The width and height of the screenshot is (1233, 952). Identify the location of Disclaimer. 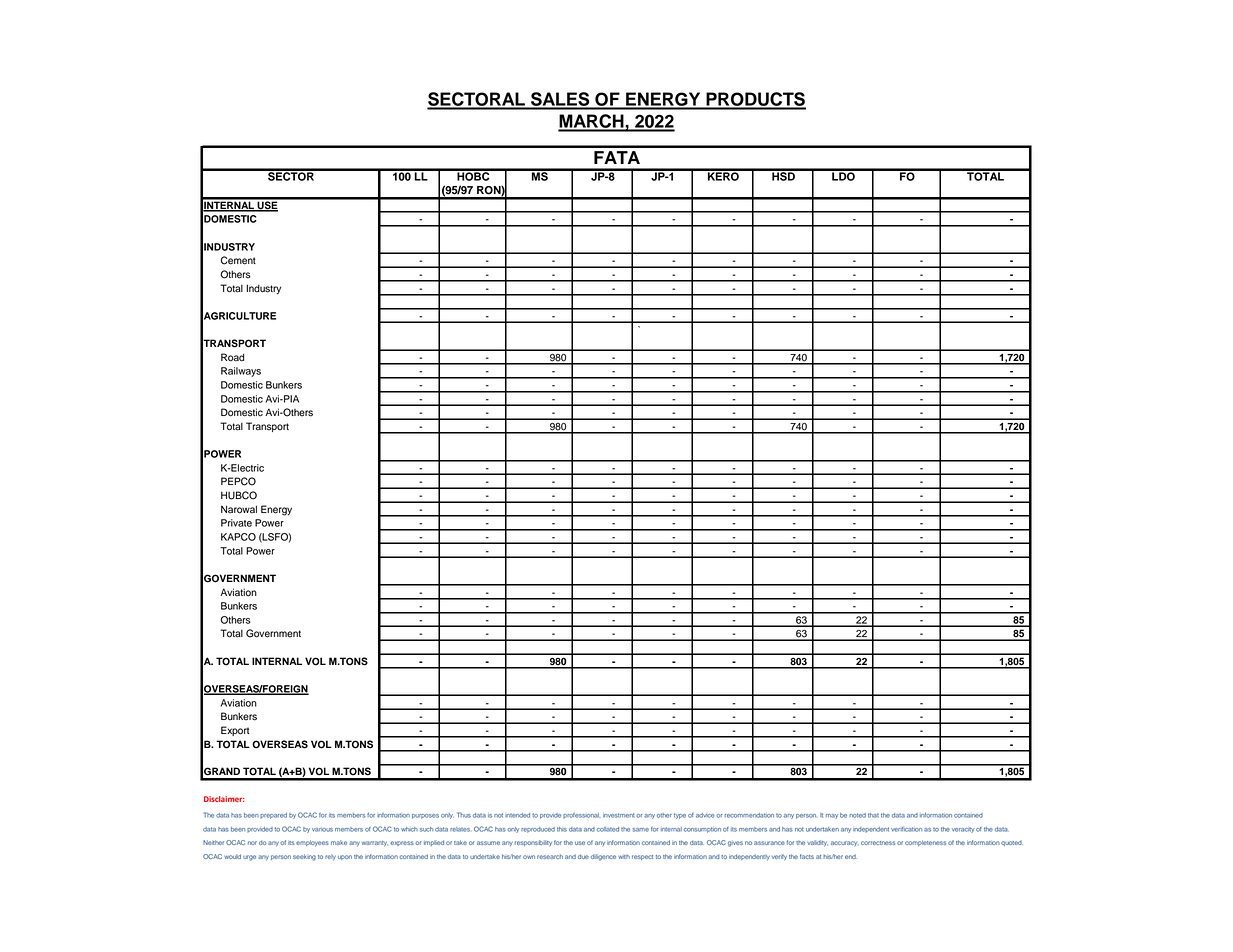
(224, 799).
